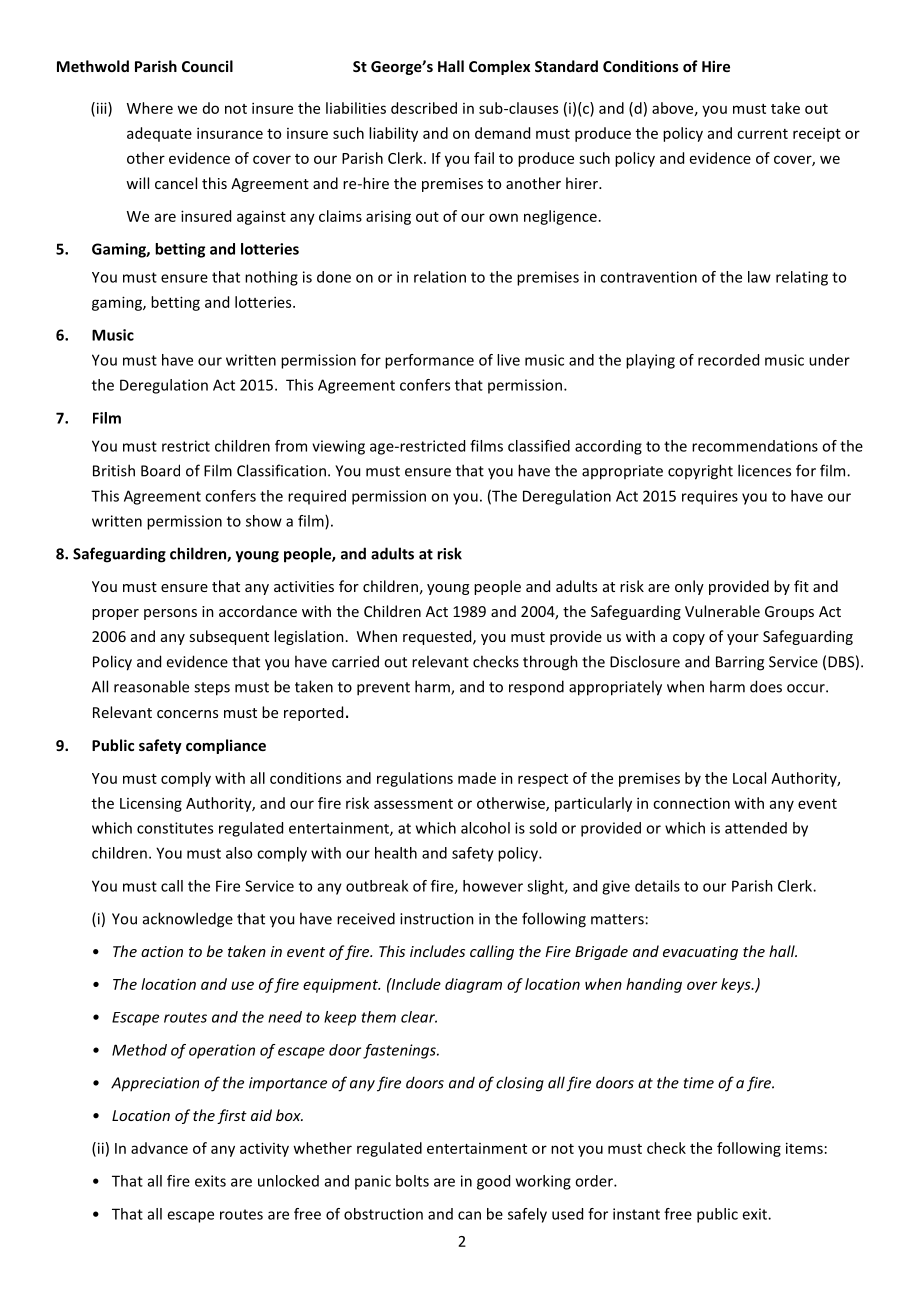 The width and height of the screenshot is (924, 1307). I want to click on Where, so click(150, 108).
